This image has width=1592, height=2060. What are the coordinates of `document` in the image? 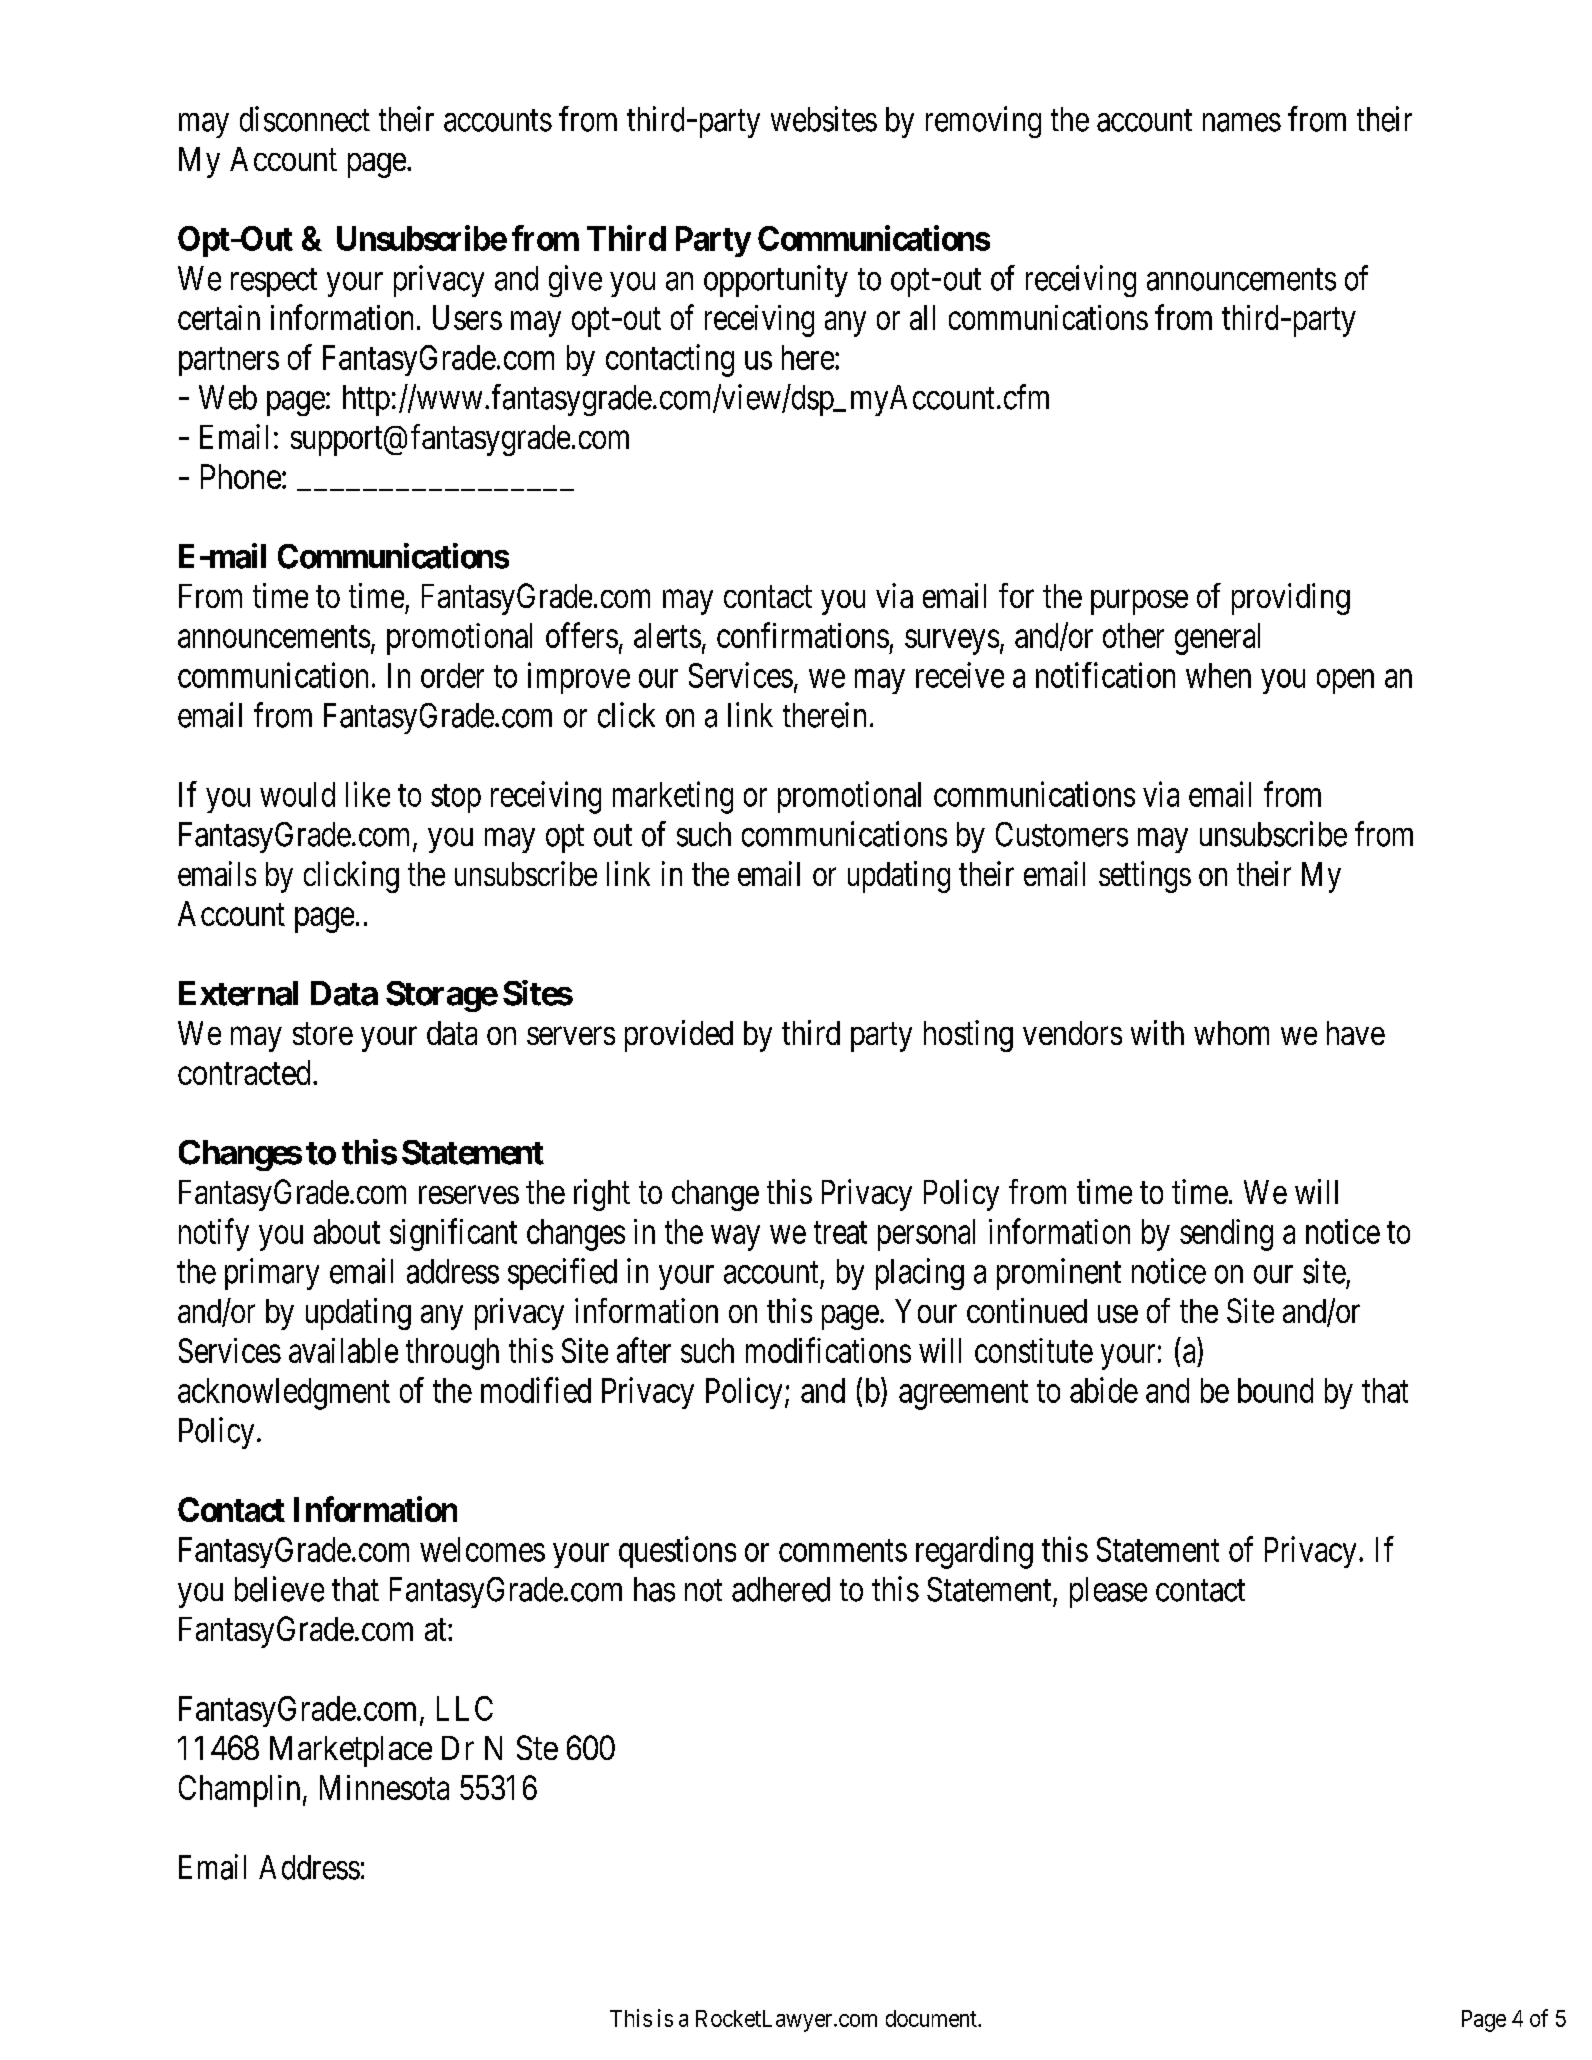 It's located at (932, 2018).
